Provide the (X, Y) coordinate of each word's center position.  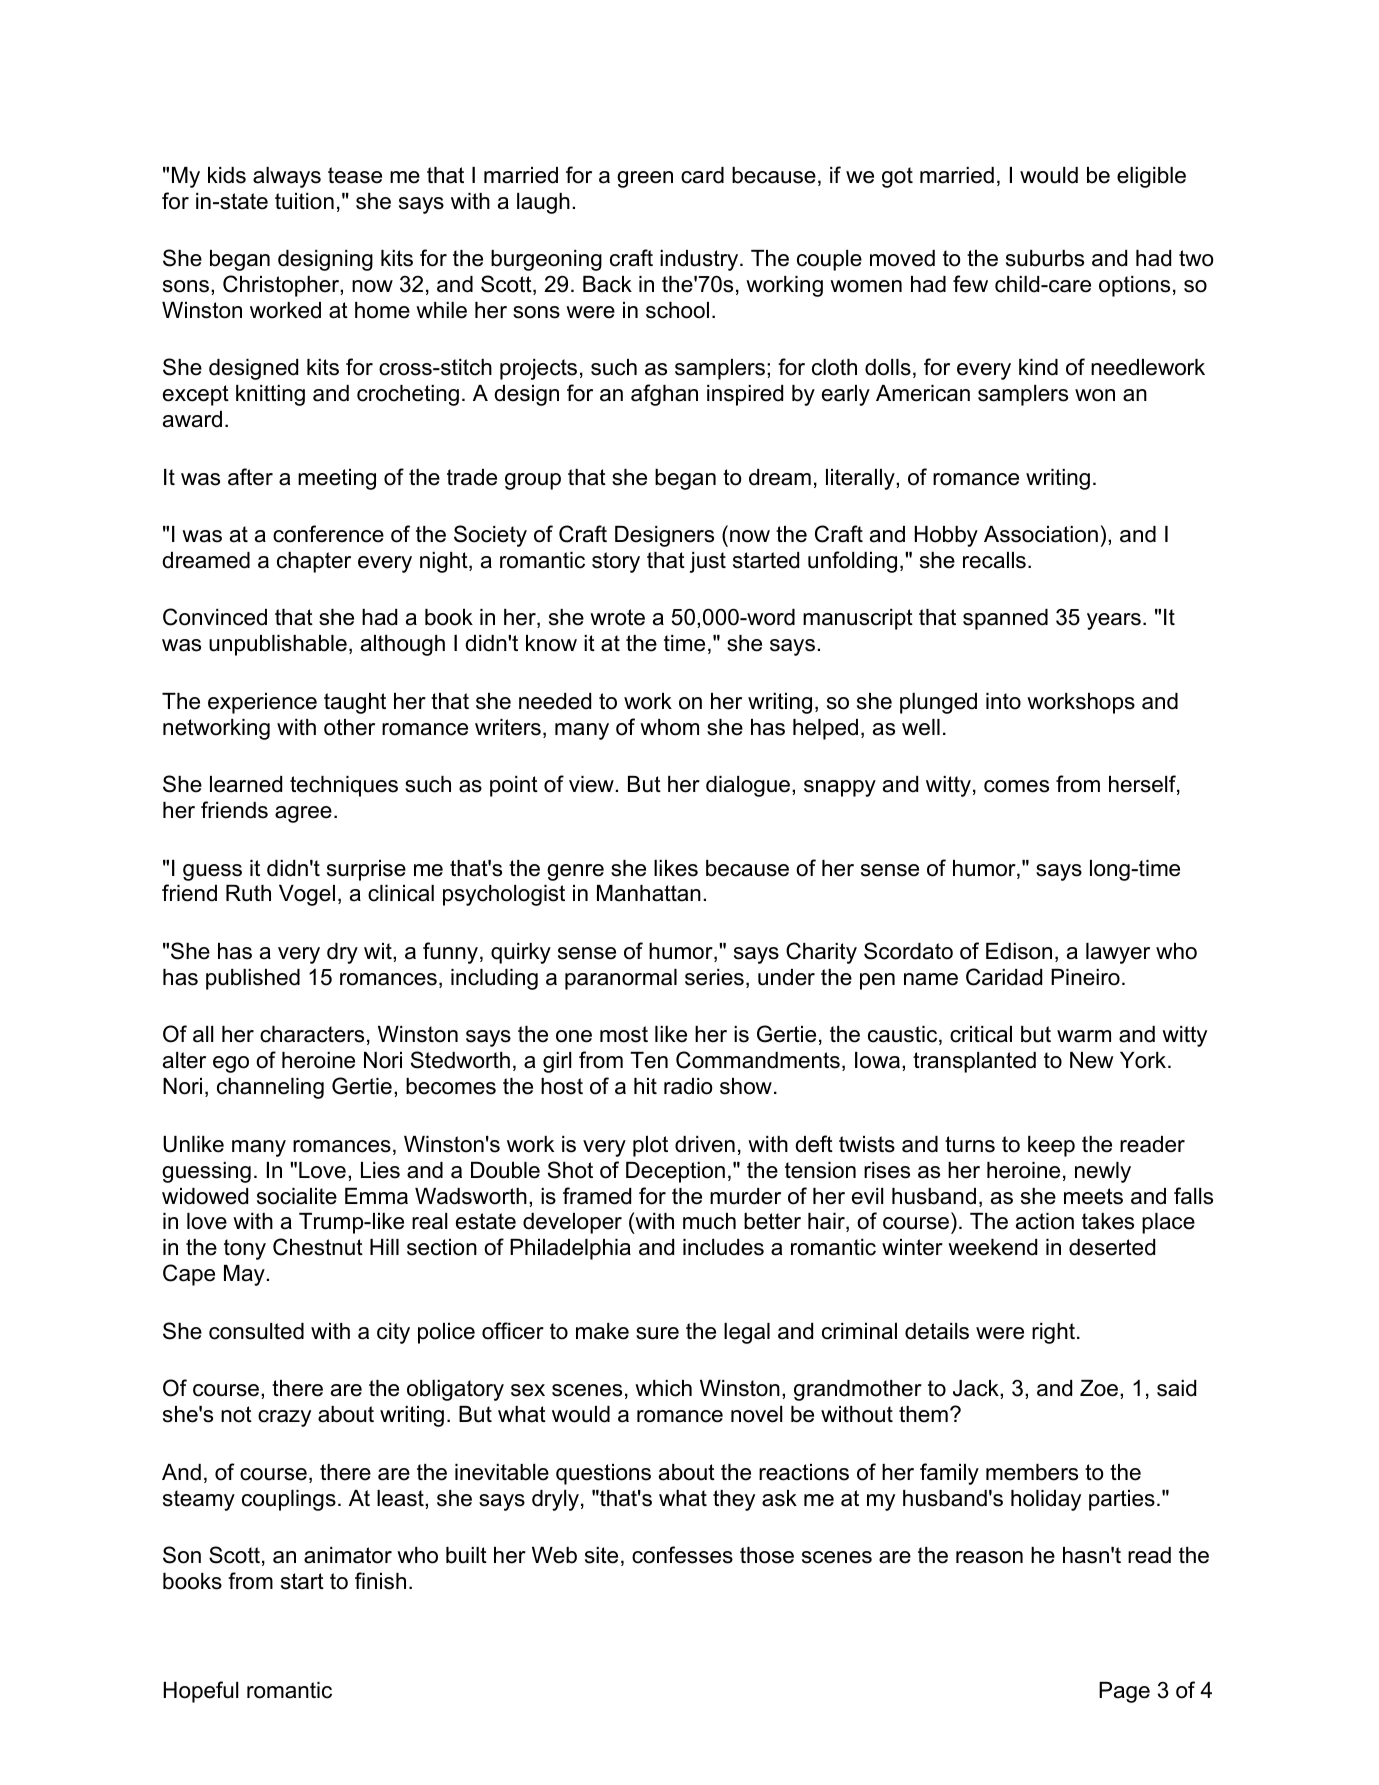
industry (700, 260)
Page (1124, 1692)
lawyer (1118, 953)
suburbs (1045, 258)
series (714, 977)
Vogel (307, 895)
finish (380, 1581)
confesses (682, 1555)
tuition (304, 201)
